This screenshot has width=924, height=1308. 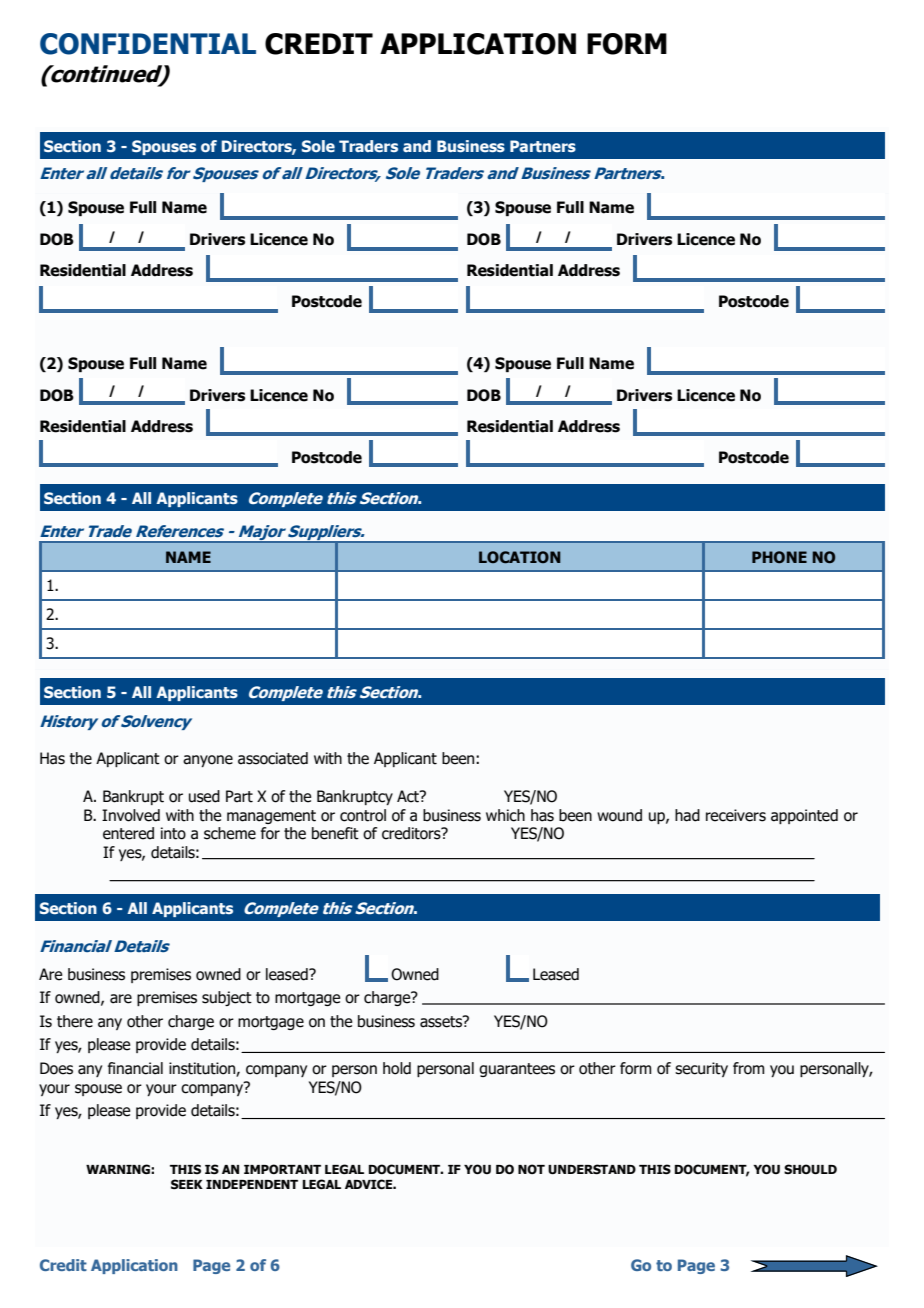 What do you see at coordinates (187, 1184) in the screenshot?
I see `SEEK` at bounding box center [187, 1184].
